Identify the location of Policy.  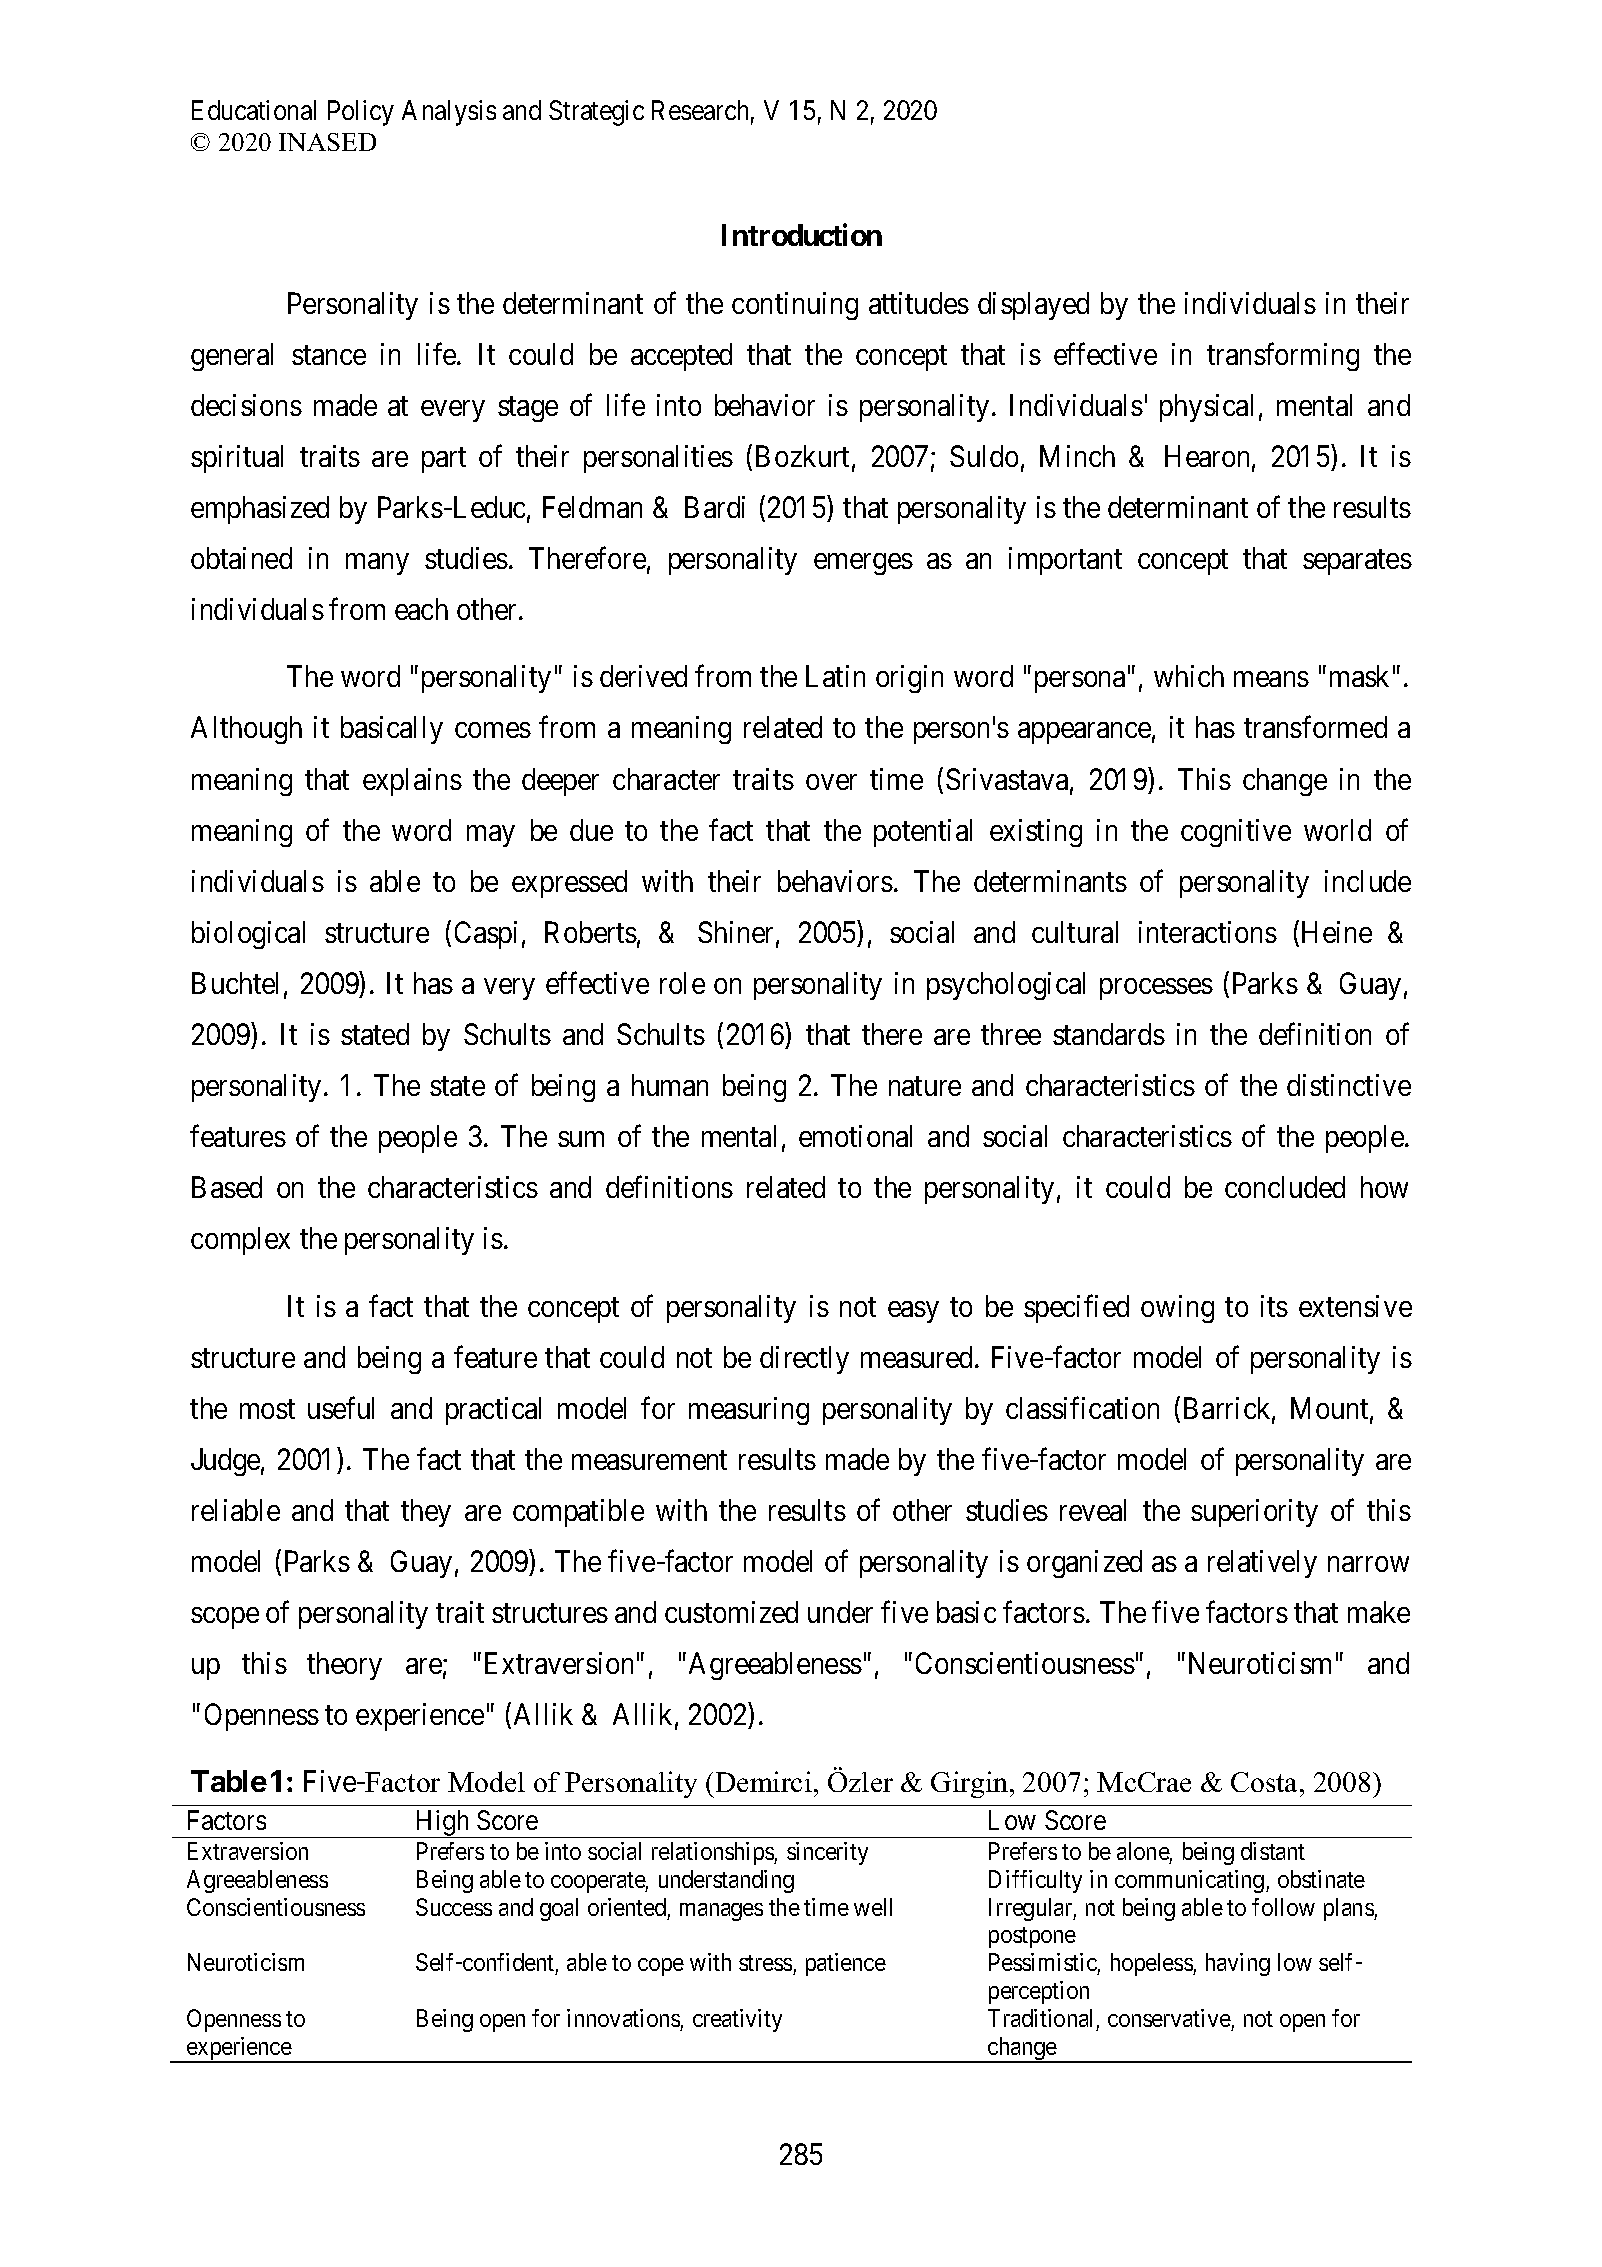
(361, 113).
